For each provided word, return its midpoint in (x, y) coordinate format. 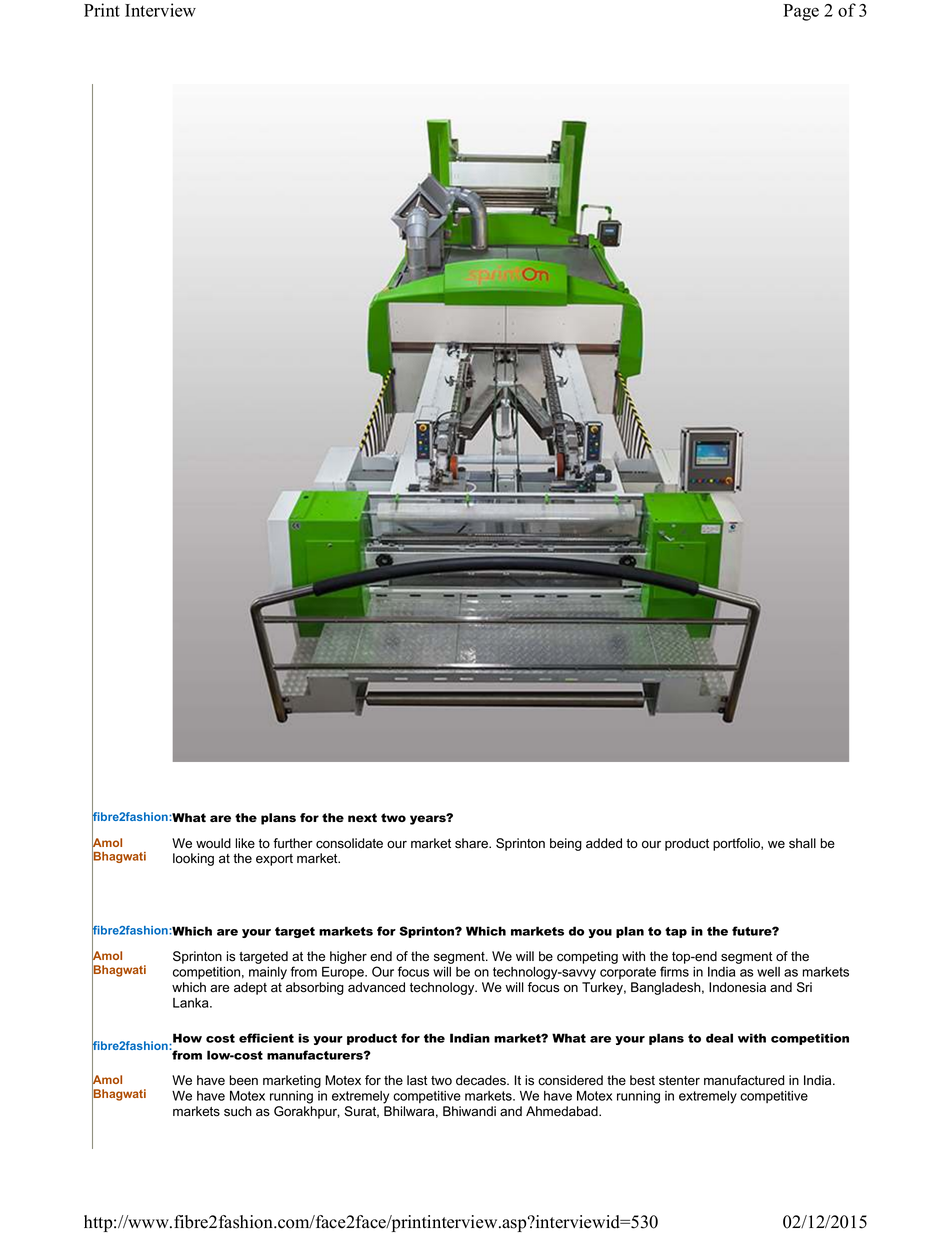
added (604, 843)
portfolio (737, 844)
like (245, 843)
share (472, 843)
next (362, 817)
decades (482, 1080)
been (244, 1080)
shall (802, 843)
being (566, 844)
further (293, 843)
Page (801, 12)
